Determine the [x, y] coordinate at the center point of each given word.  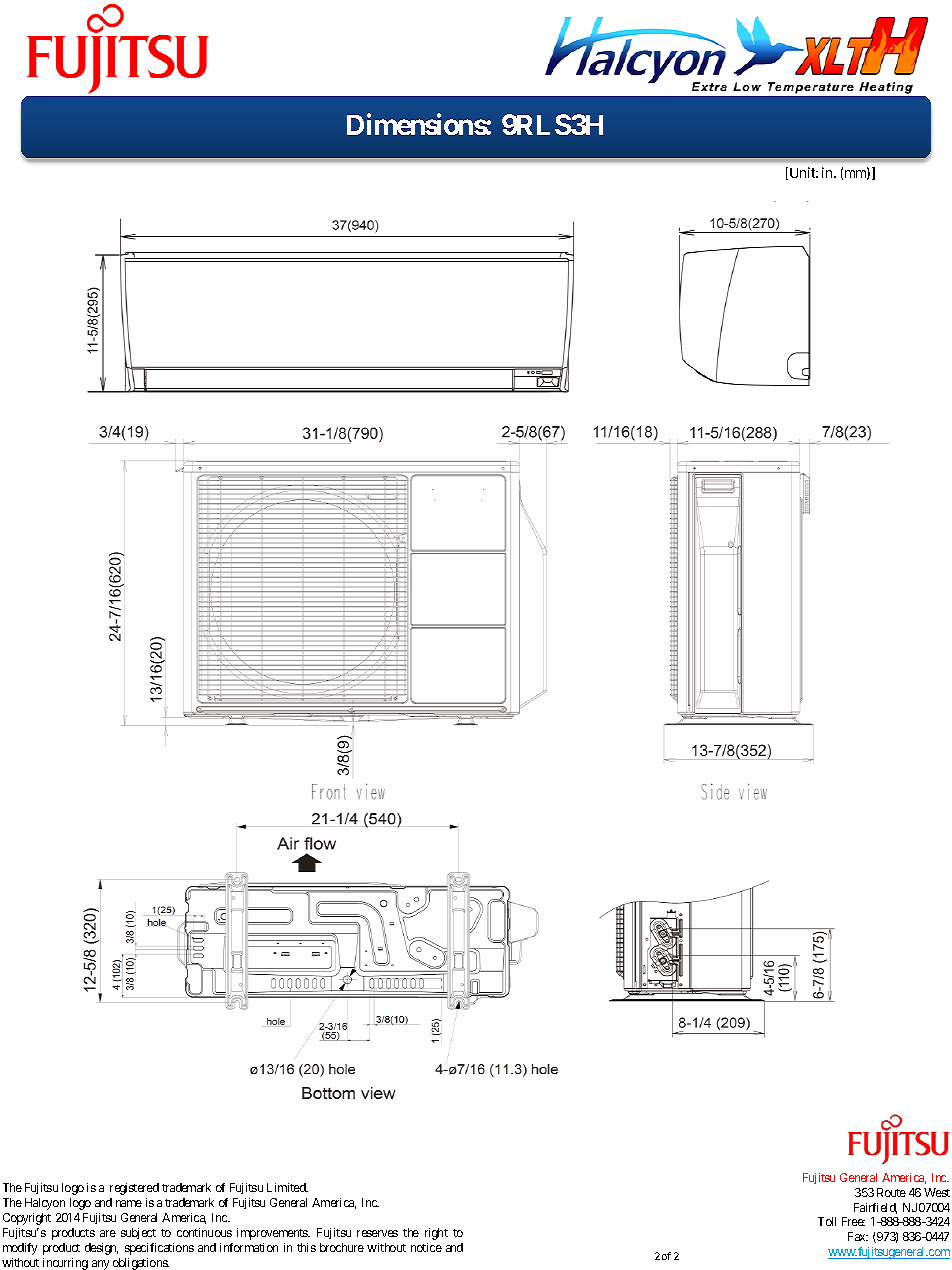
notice [426, 1247]
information [249, 1247]
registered [134, 1189]
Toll [827, 1221]
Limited [287, 1187]
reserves [377, 1233]
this [306, 1247]
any [100, 1265]
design [101, 1249]
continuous [204, 1232]
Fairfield [875, 1208]
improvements [273, 1234]
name [129, 1203]
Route [891, 1192]
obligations [141, 1264]
